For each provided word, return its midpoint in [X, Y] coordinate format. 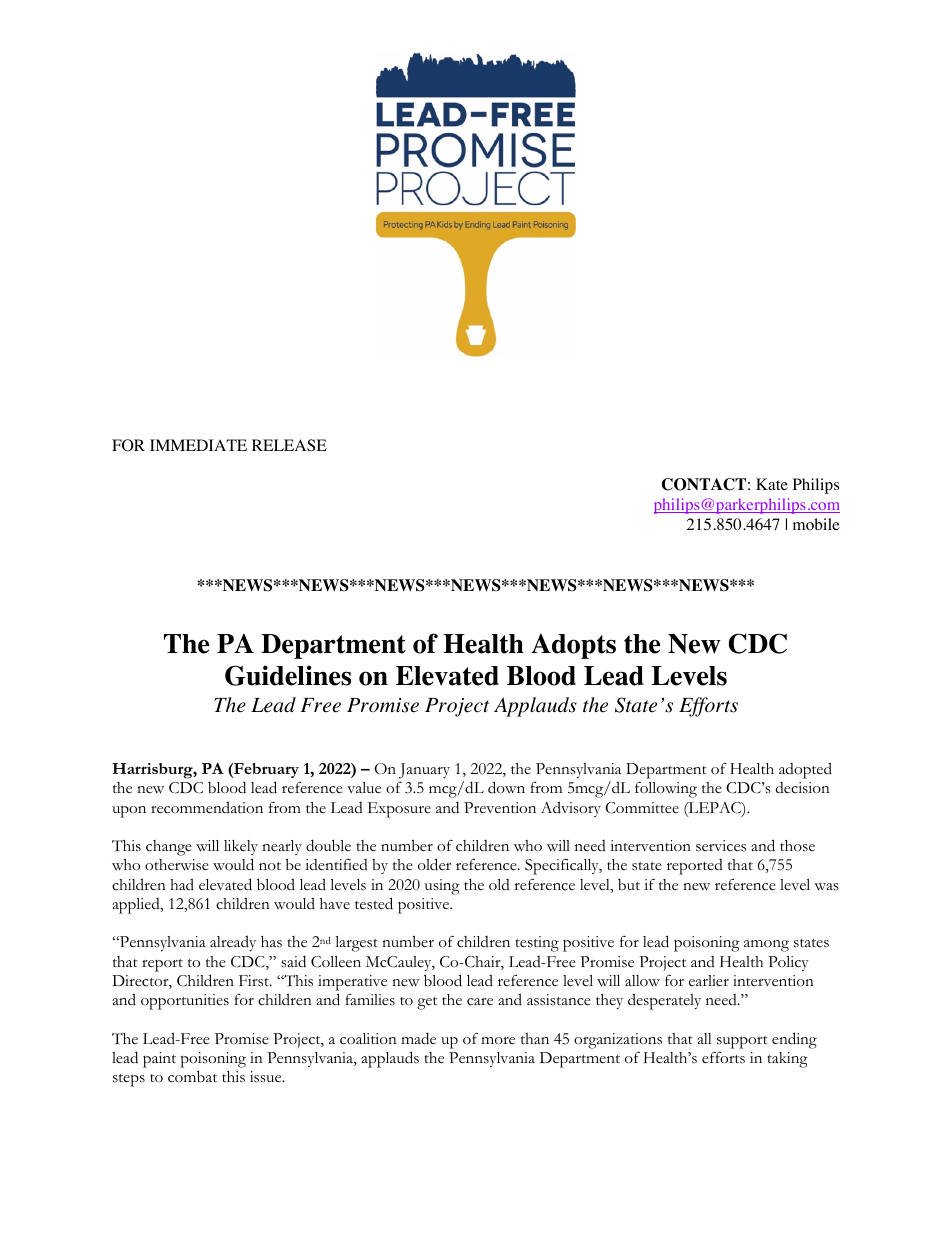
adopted [805, 770]
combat [192, 1076]
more [498, 1041]
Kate [772, 484]
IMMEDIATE [198, 445]
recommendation [207, 807]
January [424, 771]
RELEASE [289, 445]
